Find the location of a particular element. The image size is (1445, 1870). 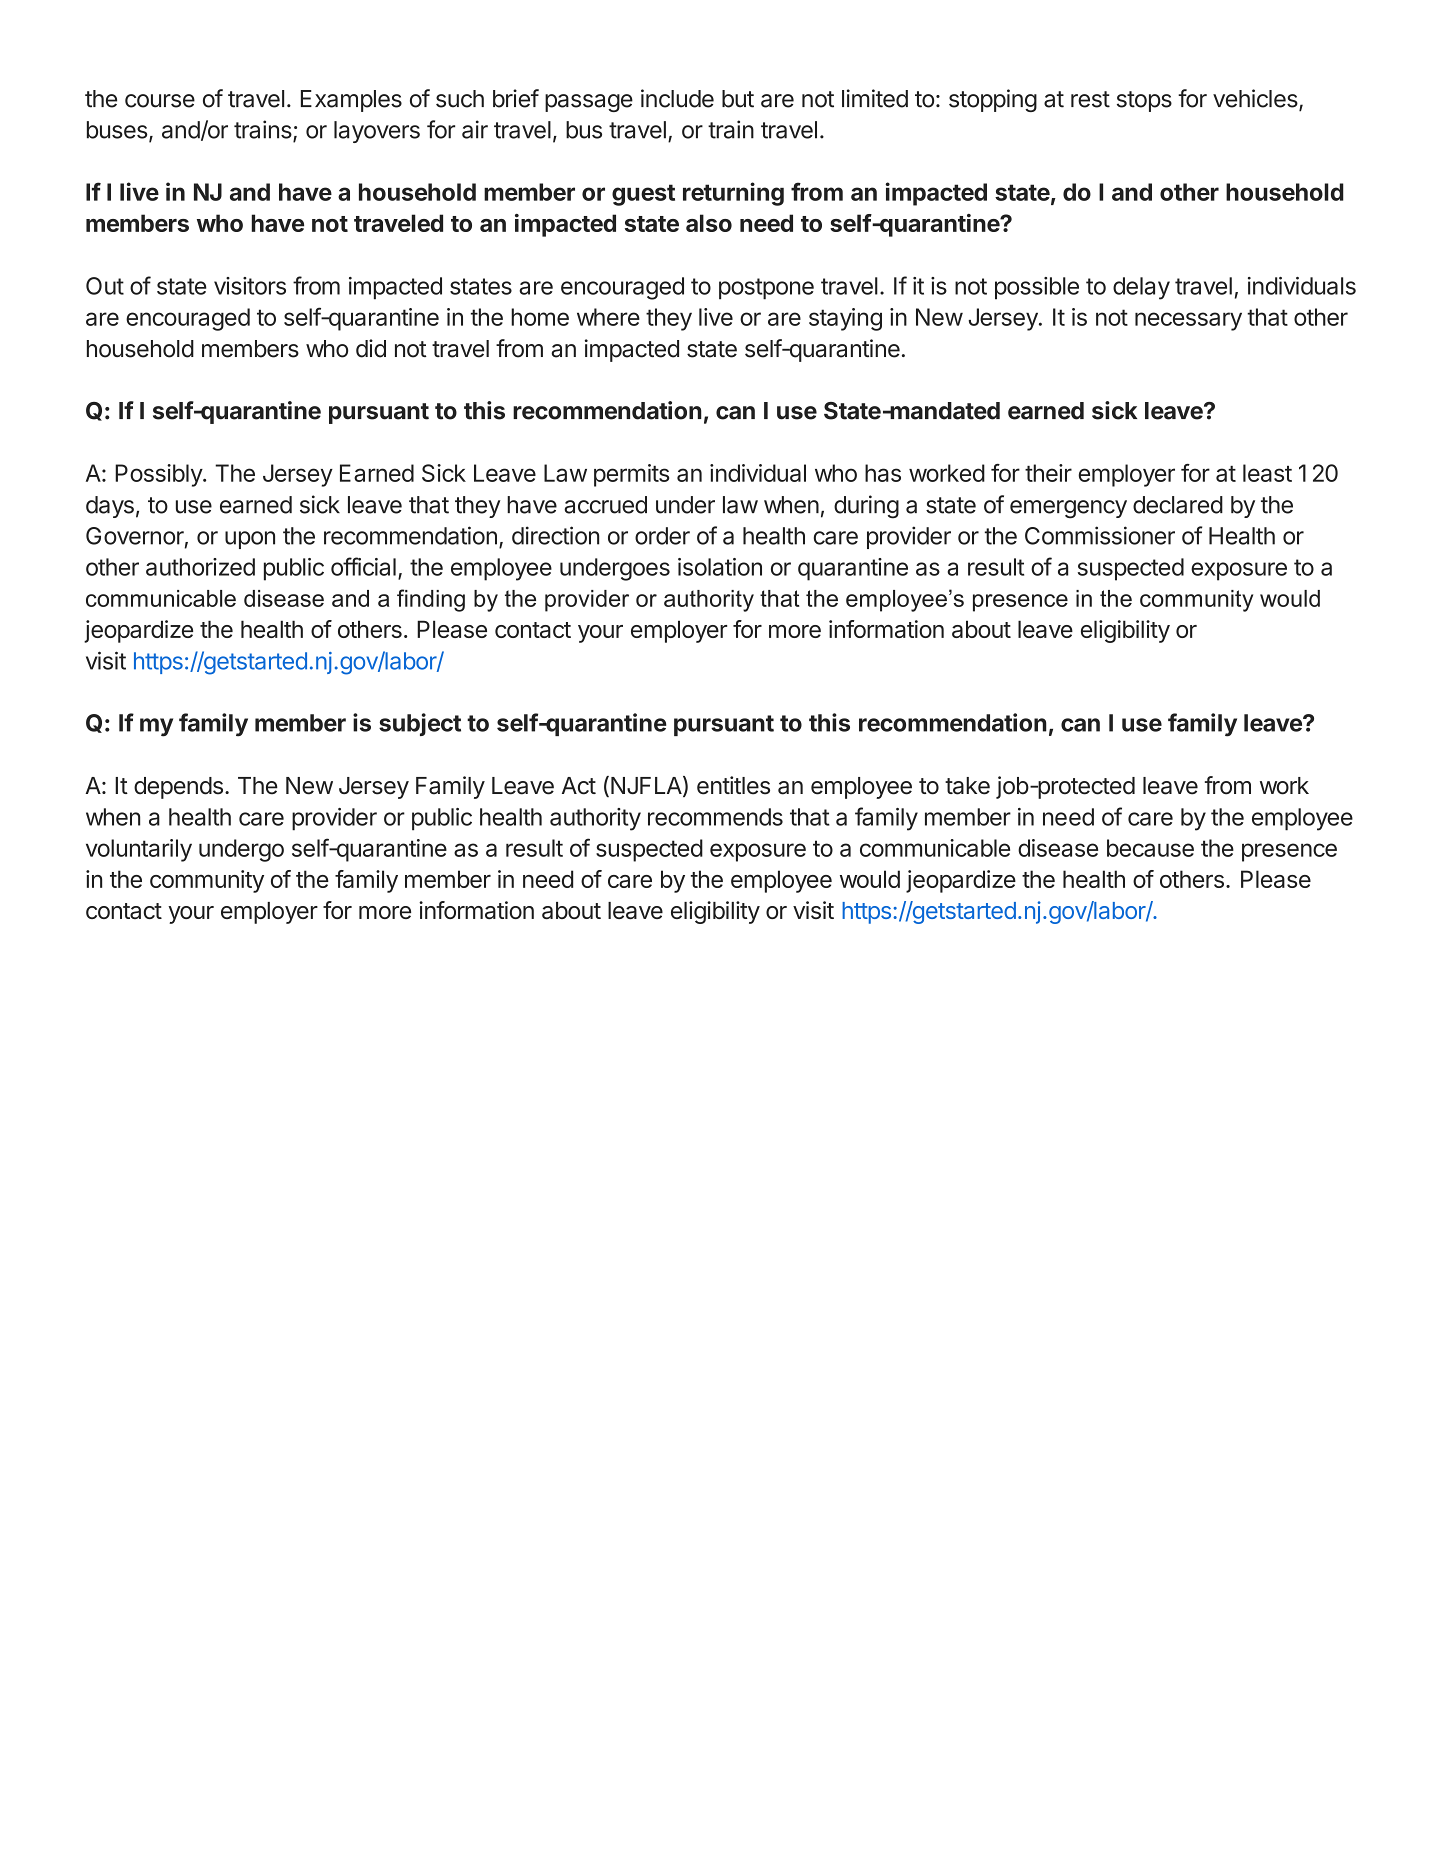

finding is located at coordinates (431, 600).
